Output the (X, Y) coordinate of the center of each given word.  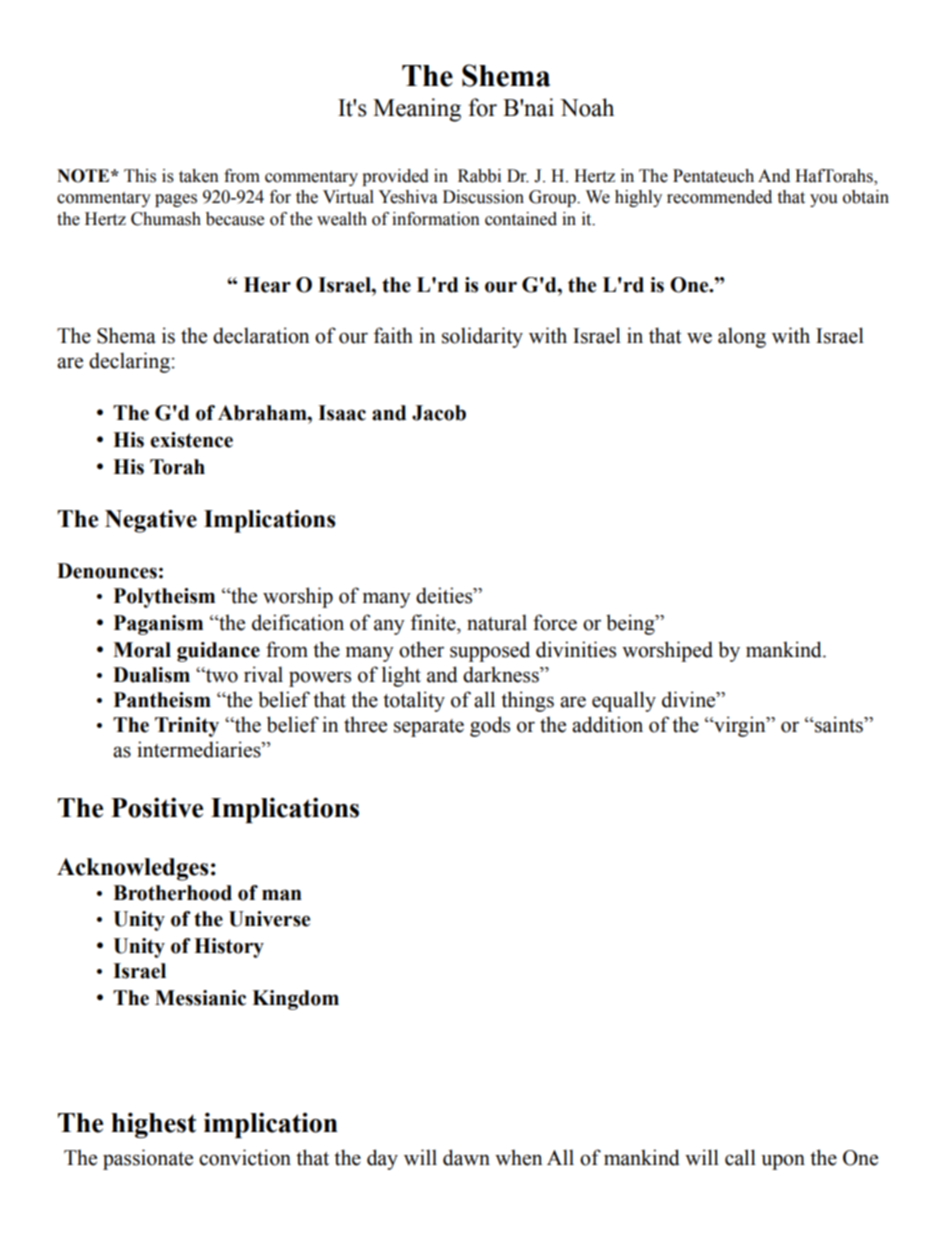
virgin (740, 726)
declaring (129, 362)
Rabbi (479, 176)
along (742, 337)
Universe (269, 919)
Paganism (158, 625)
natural (497, 622)
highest (153, 1125)
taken (199, 176)
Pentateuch (713, 176)
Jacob (439, 413)
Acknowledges (133, 869)
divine (690, 699)
